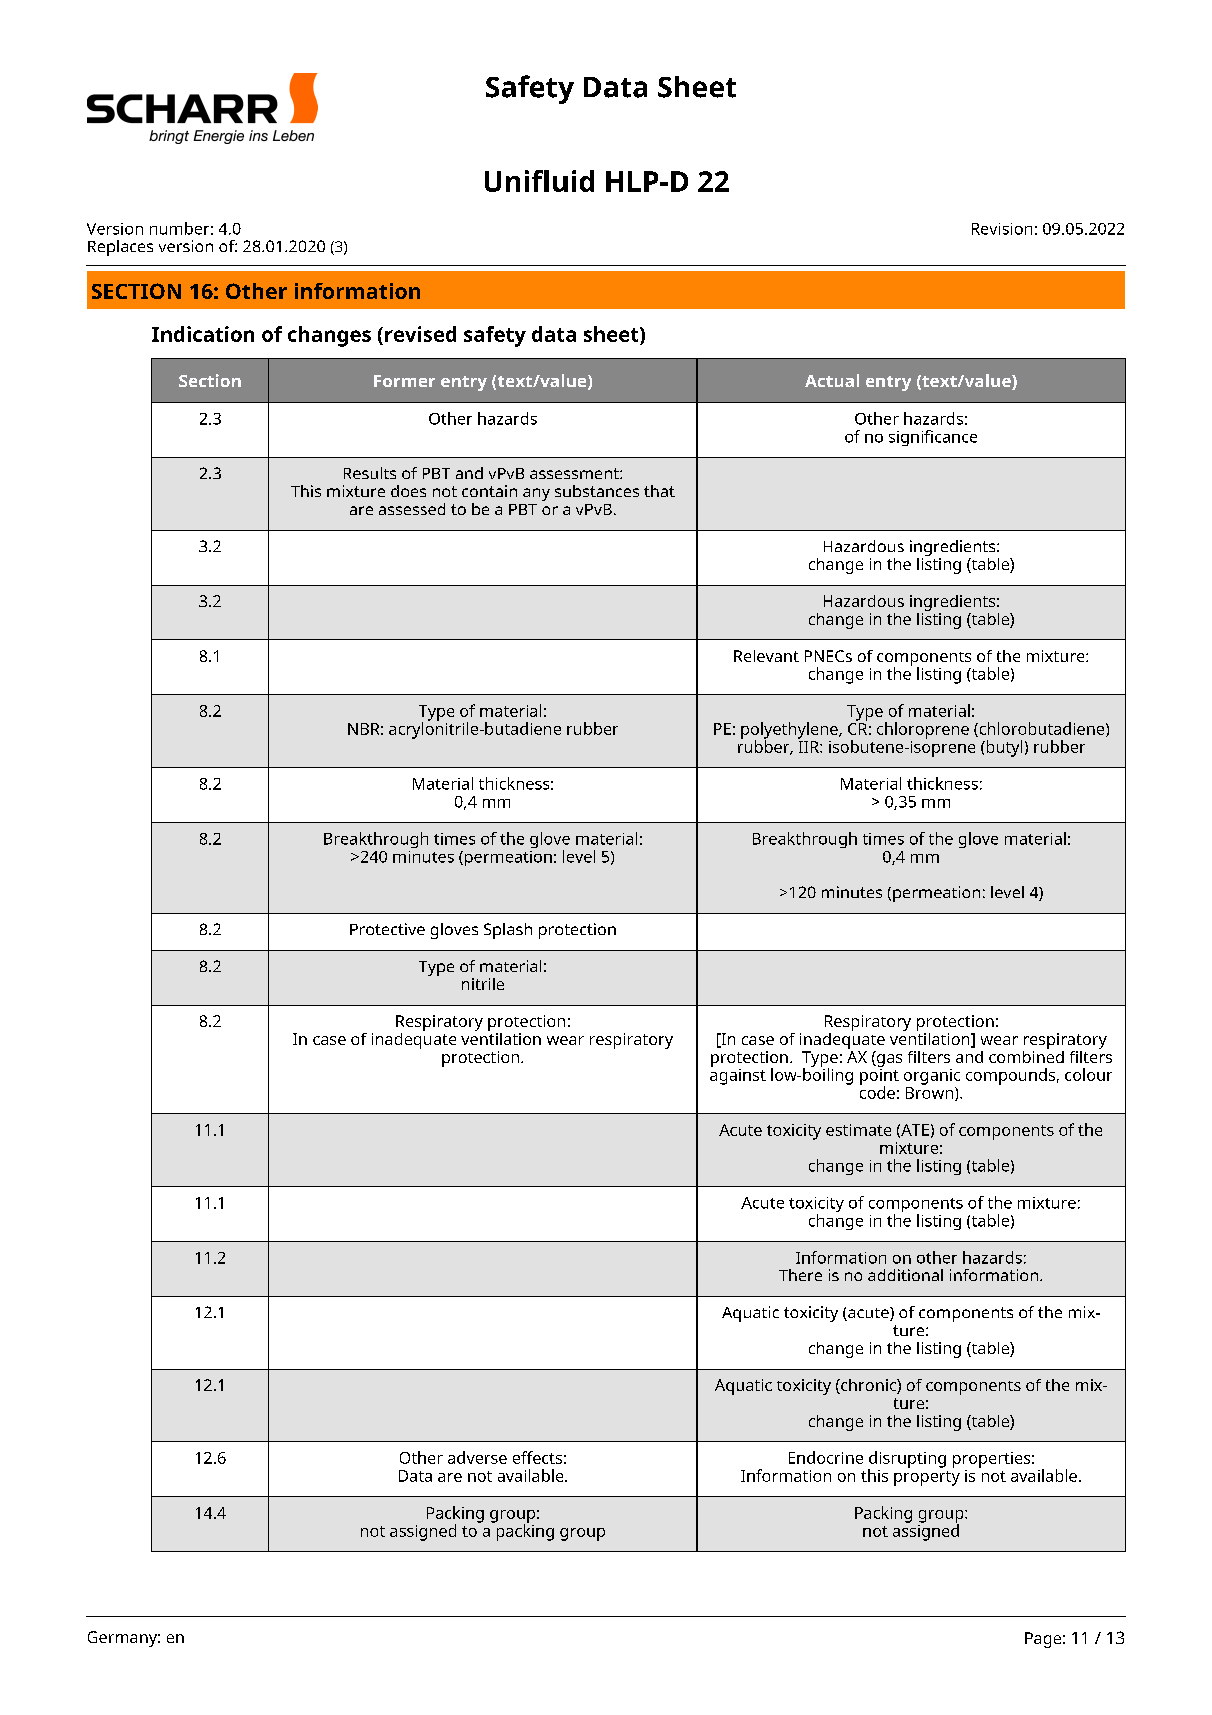 This screenshot has height=1715, width=1212. What do you see at coordinates (477, 1457) in the screenshot?
I see `adverse` at bounding box center [477, 1457].
